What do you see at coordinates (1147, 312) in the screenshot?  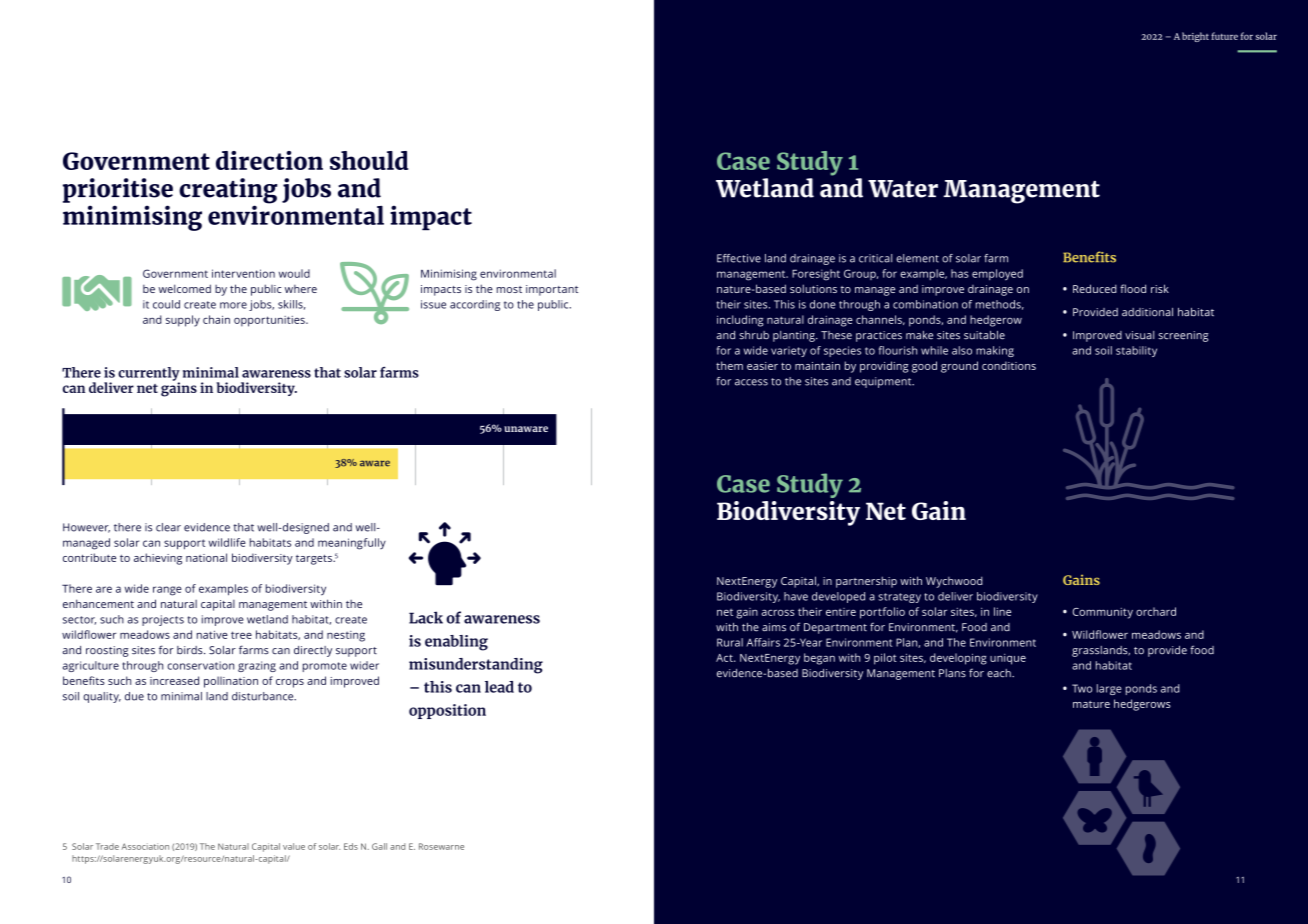 I see `additional` at bounding box center [1147, 312].
